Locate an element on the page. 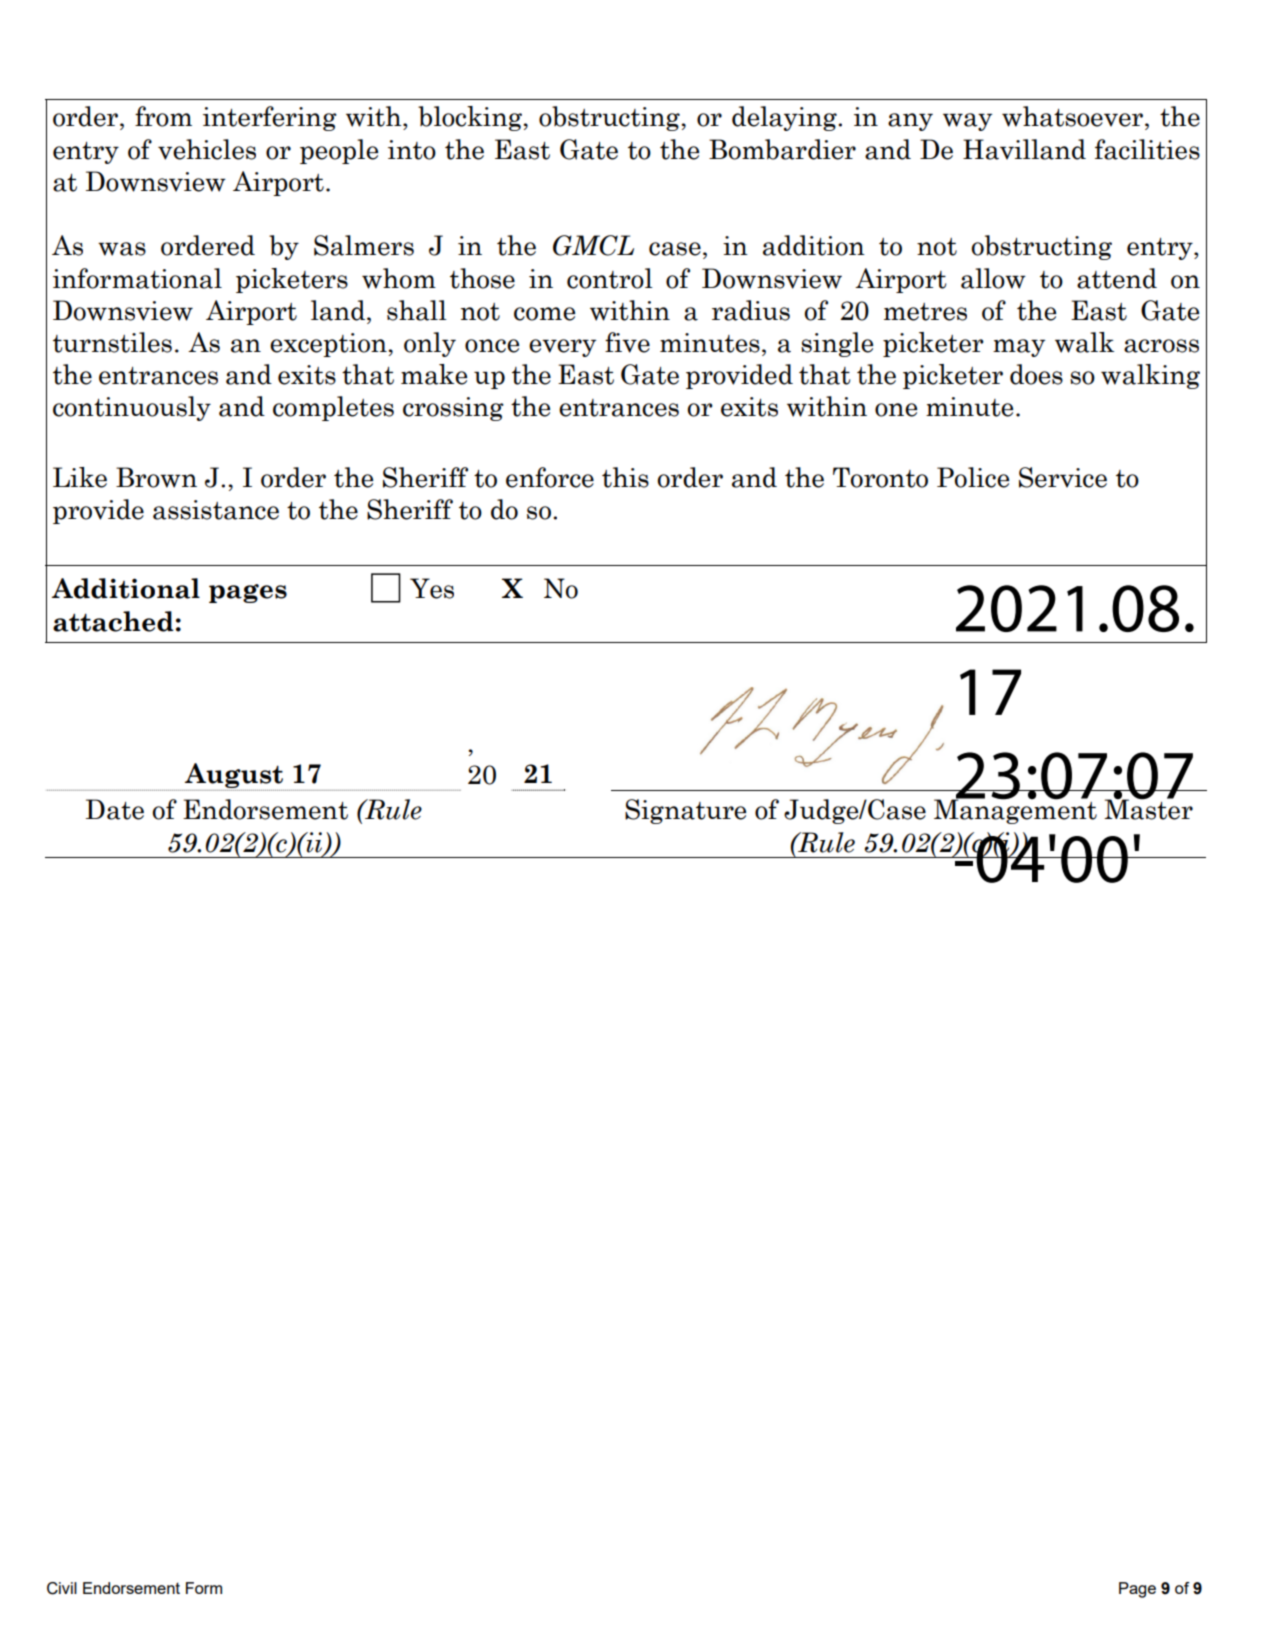 The height and width of the page is (1633, 1262). Civil is located at coordinates (62, 1588).
